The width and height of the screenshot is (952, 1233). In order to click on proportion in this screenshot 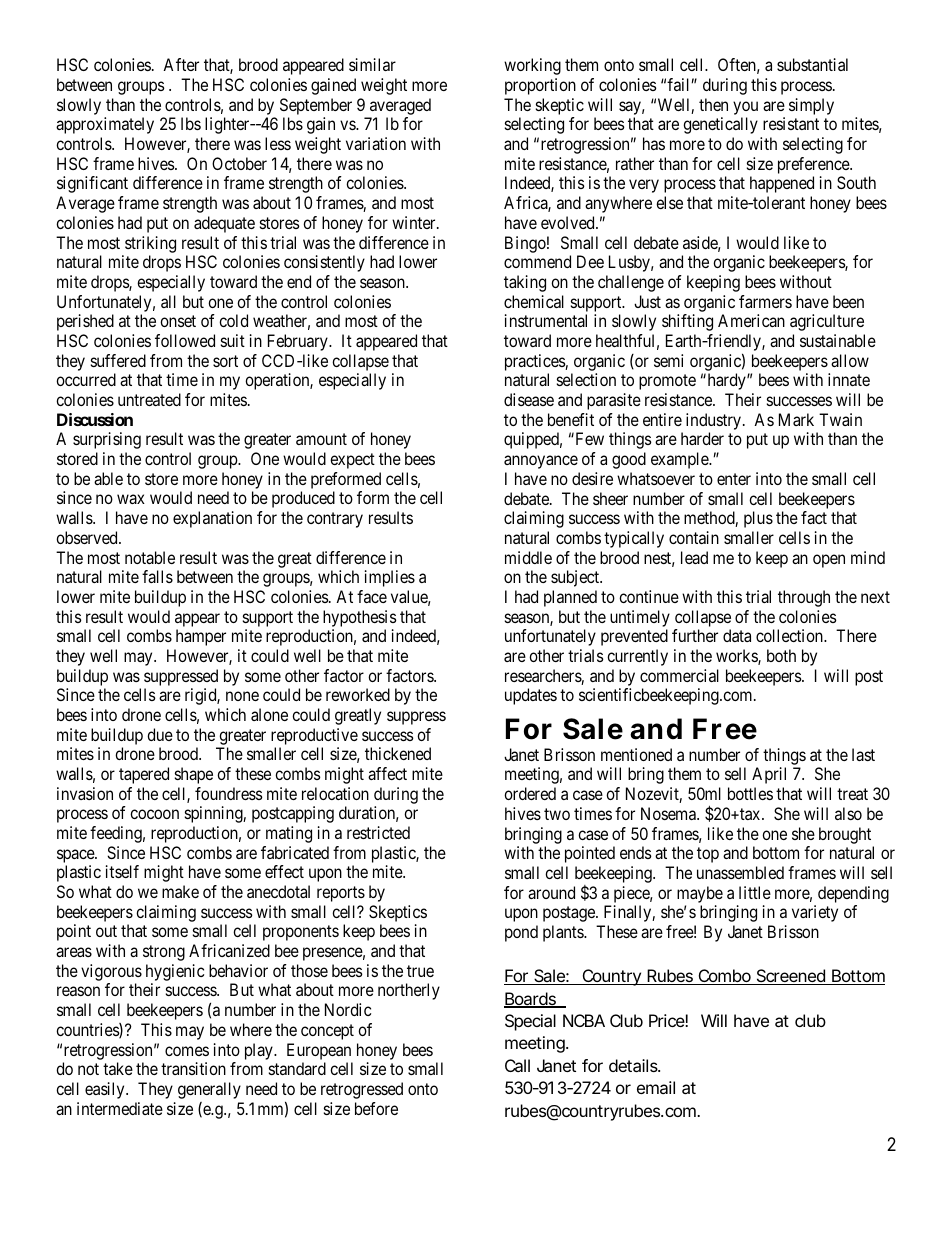, I will do `click(540, 86)`.
